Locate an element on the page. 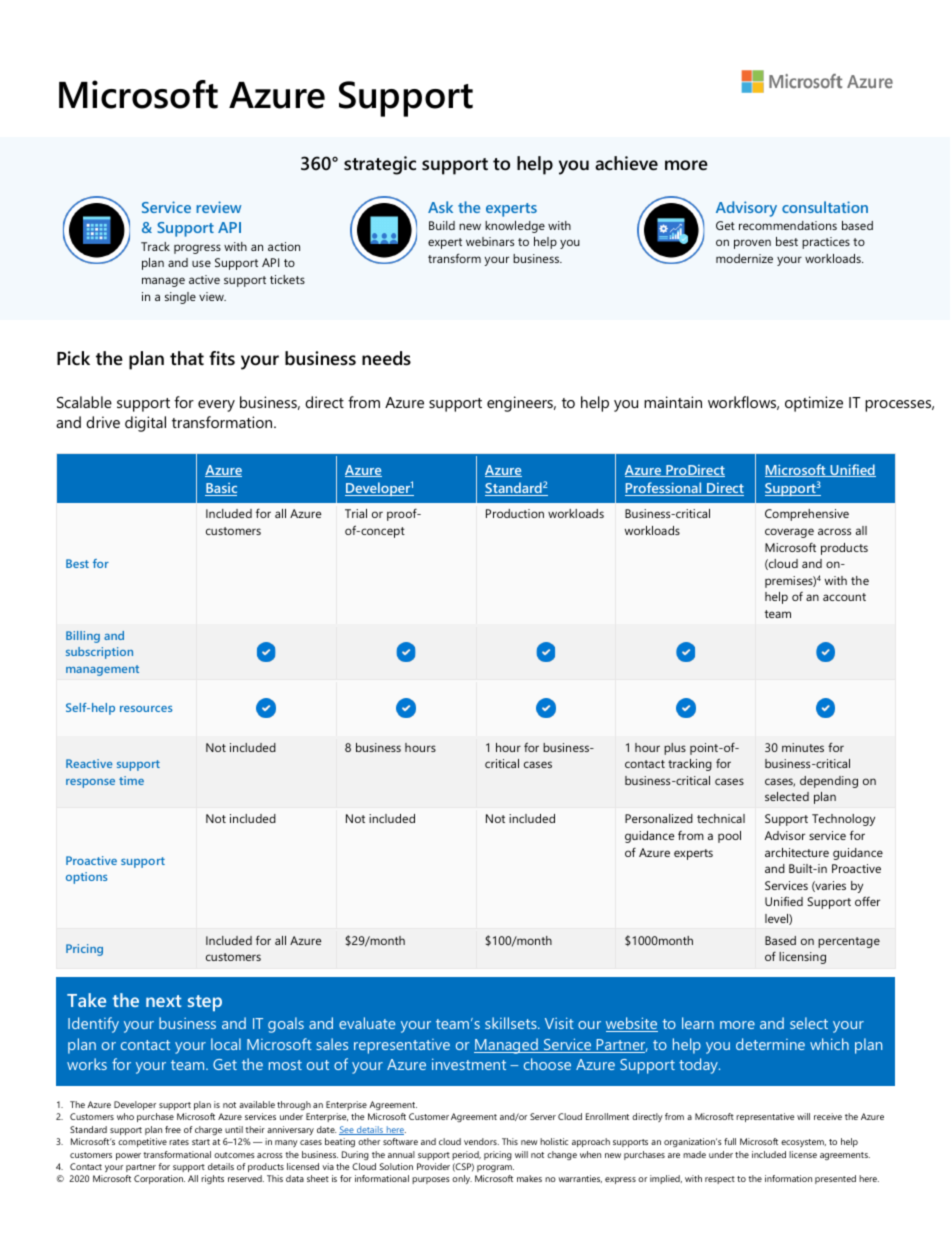 This image has width=952, height=1233. resources is located at coordinates (146, 709).
